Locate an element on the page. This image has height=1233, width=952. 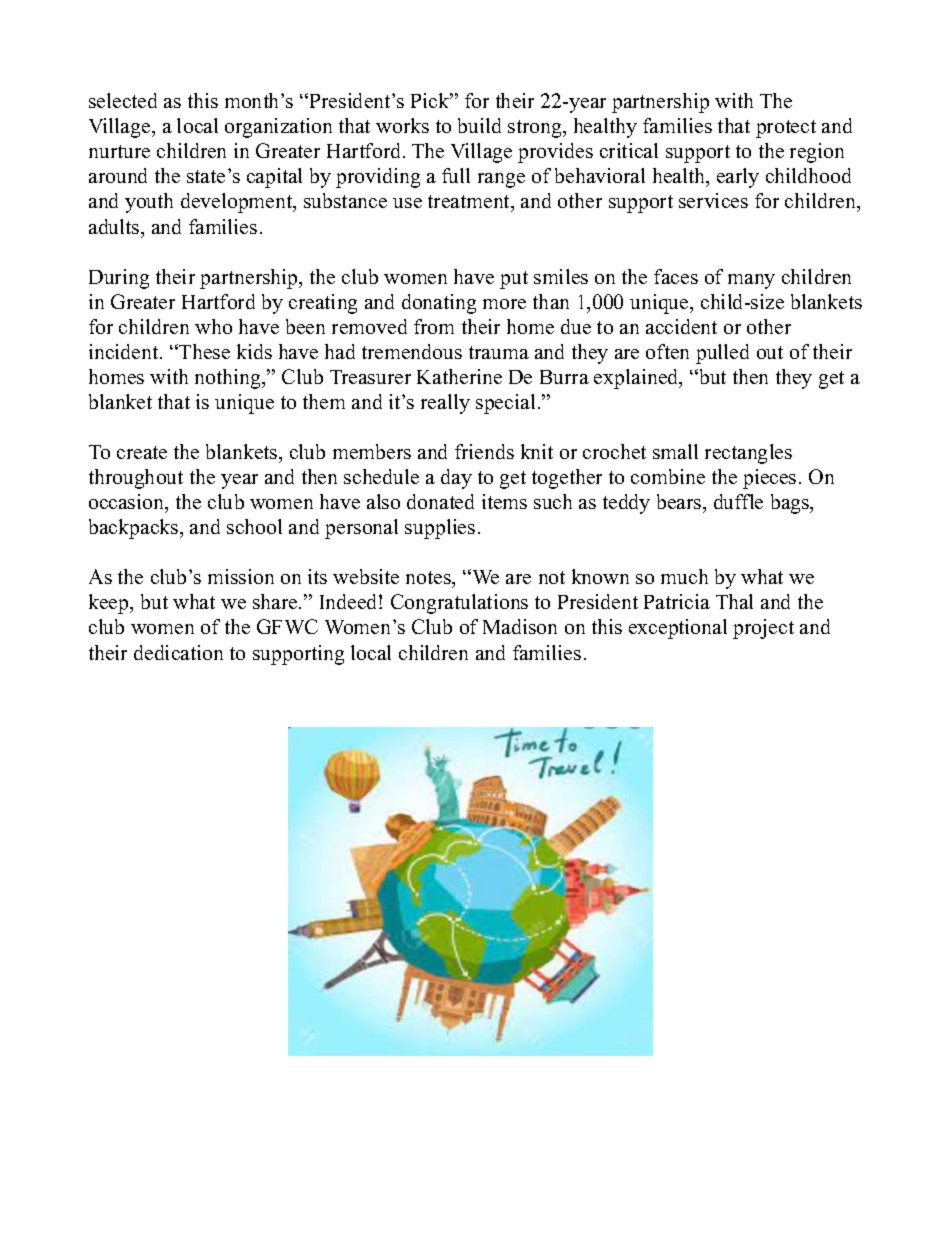
During is located at coordinates (119, 279).
